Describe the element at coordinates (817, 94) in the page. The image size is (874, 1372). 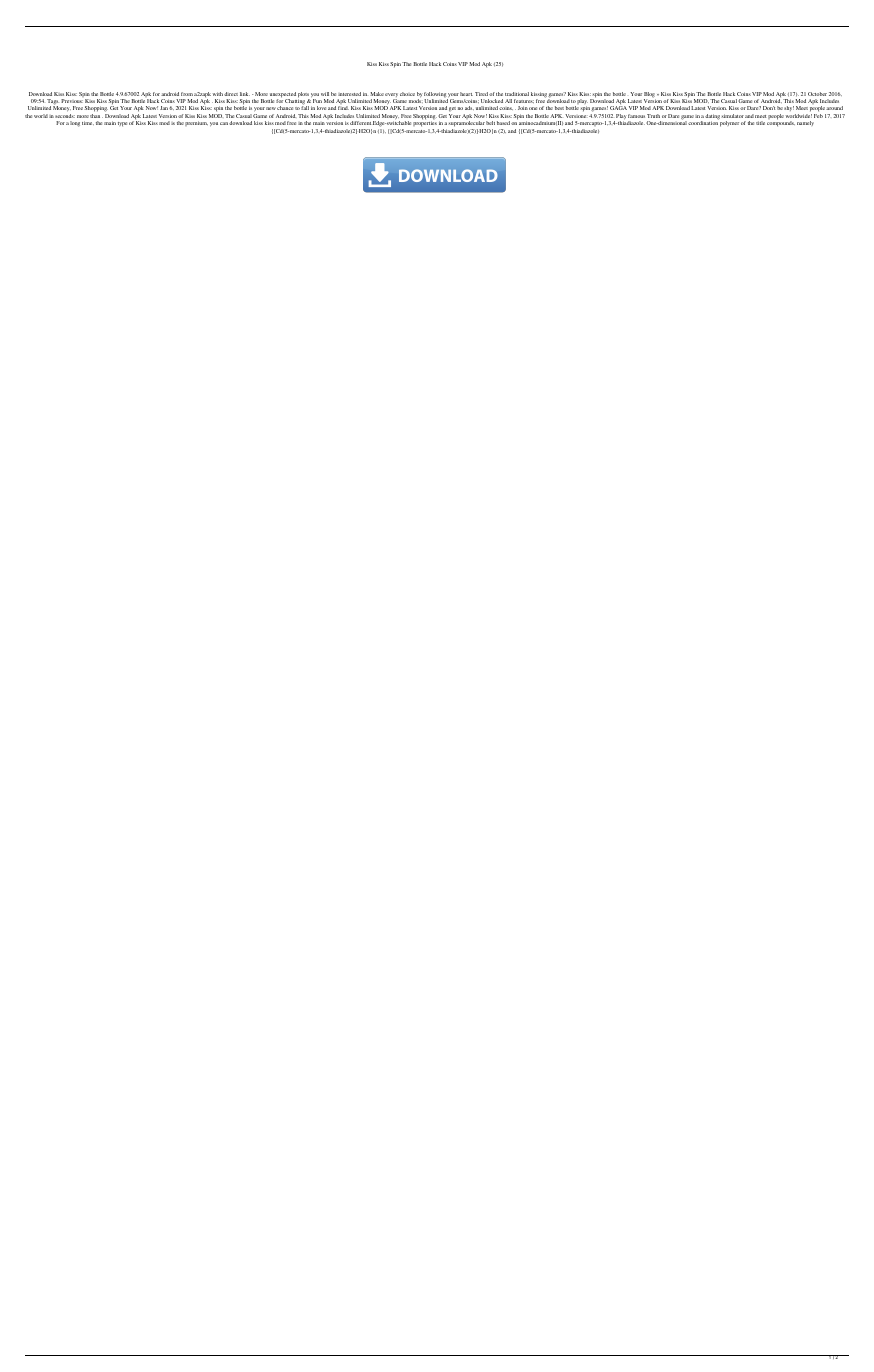
I see `October` at that location.
